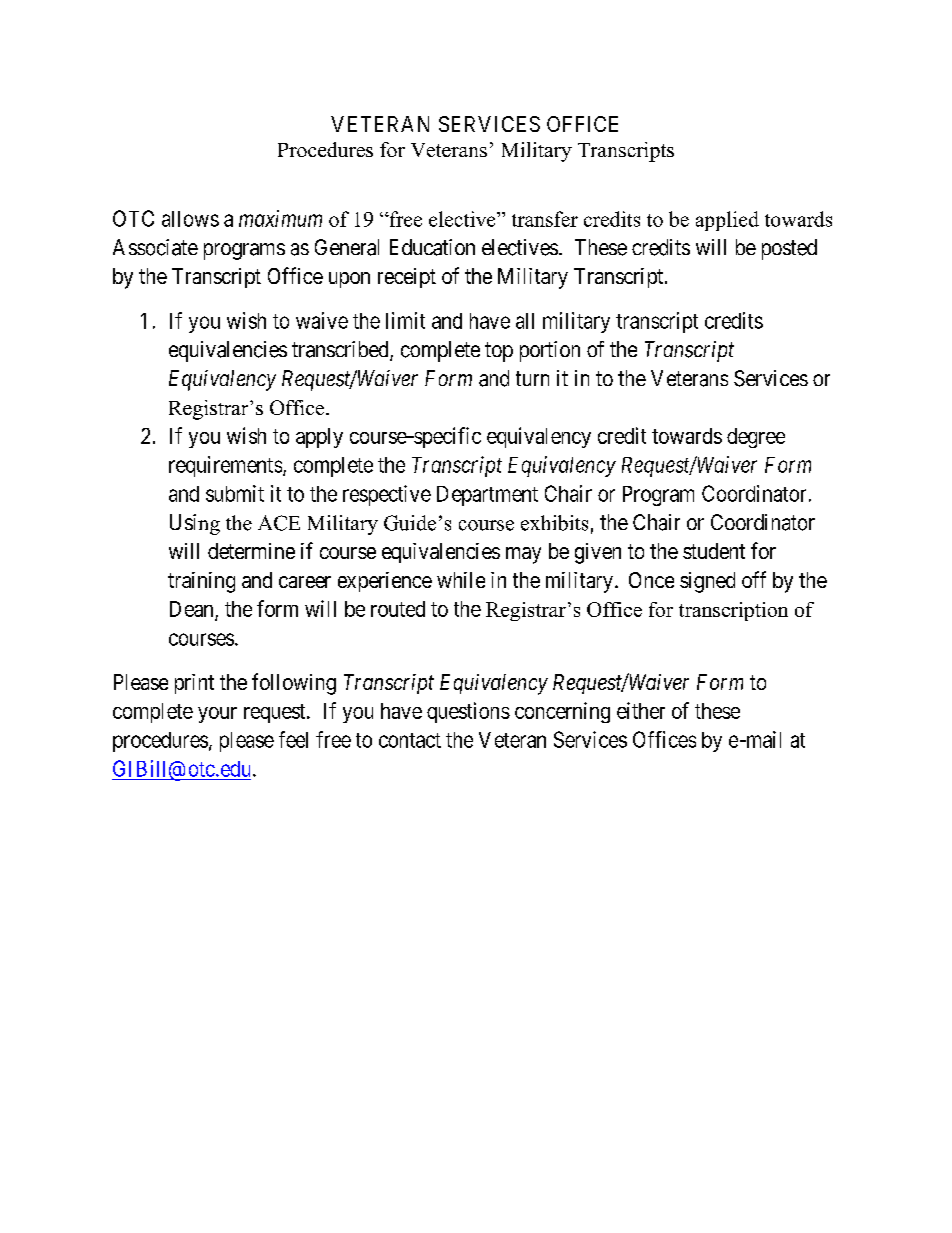 This document has width=952, height=1233. What do you see at coordinates (190, 219) in the document?
I see `allows` at bounding box center [190, 219].
